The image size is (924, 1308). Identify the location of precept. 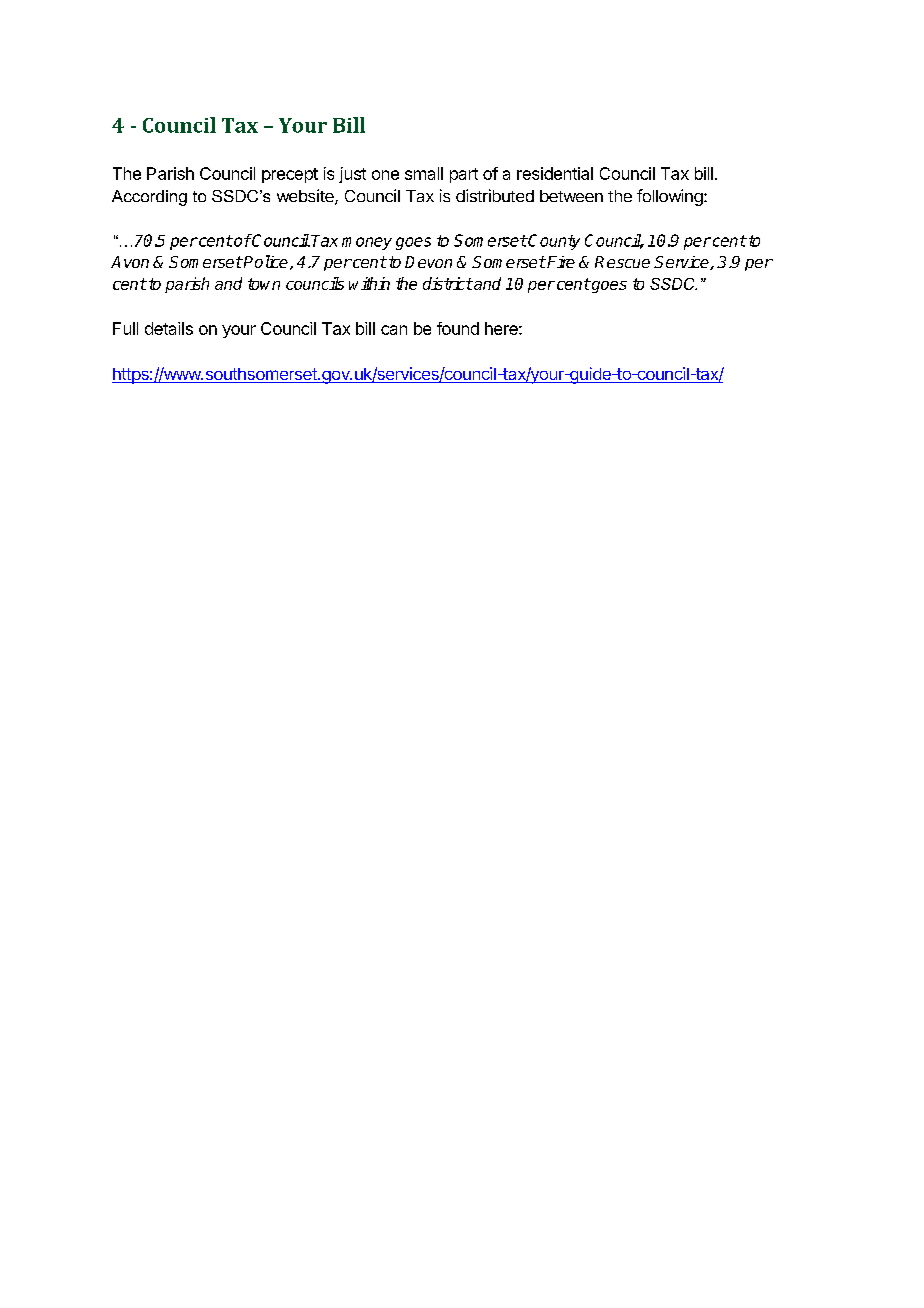
(290, 175).
